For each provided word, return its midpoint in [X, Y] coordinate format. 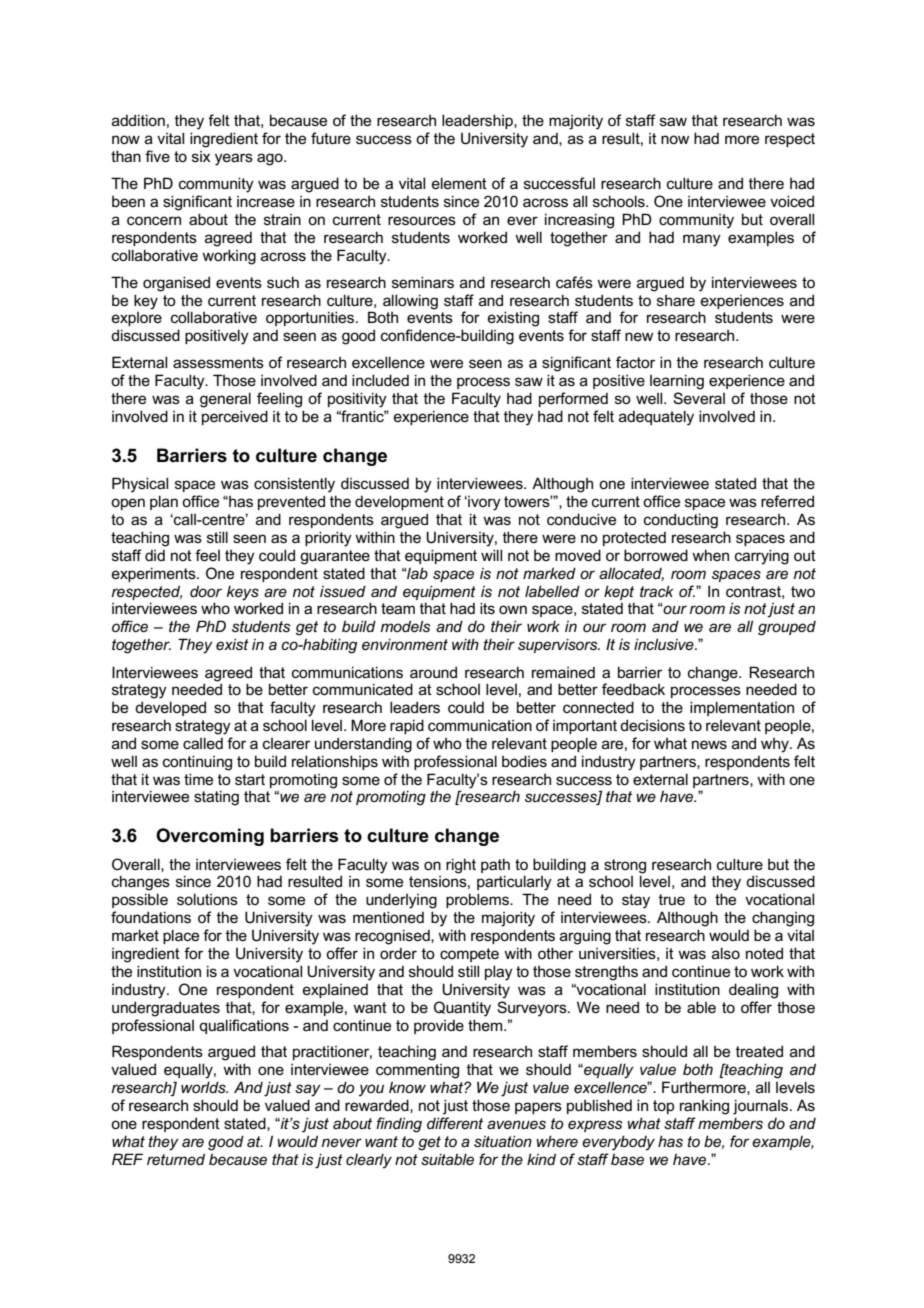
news [709, 744]
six [201, 156]
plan [164, 502]
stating [216, 798]
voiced [792, 201]
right [461, 866]
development [399, 502]
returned [176, 1159]
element [459, 183]
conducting [681, 521]
